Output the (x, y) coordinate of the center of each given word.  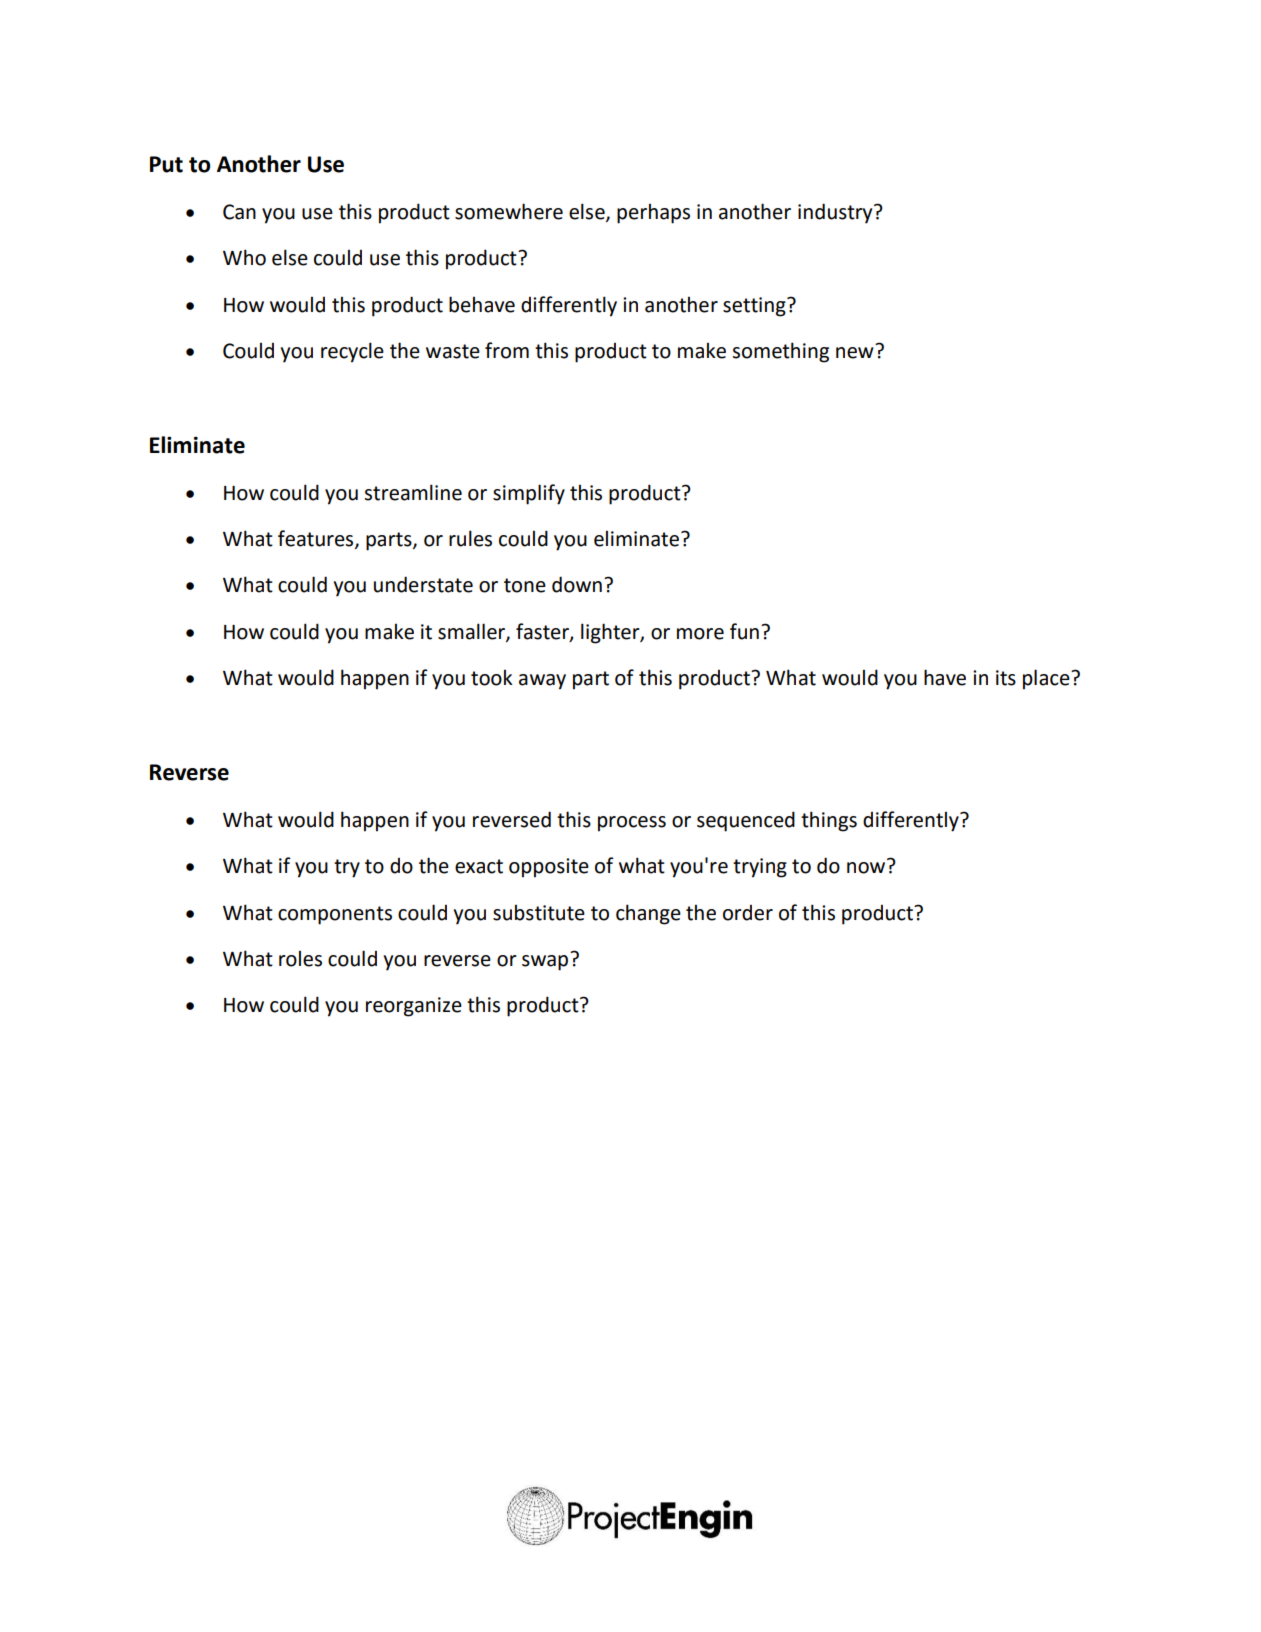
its (1006, 678)
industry (836, 213)
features (317, 539)
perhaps (653, 214)
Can (239, 212)
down (577, 584)
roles (300, 959)
